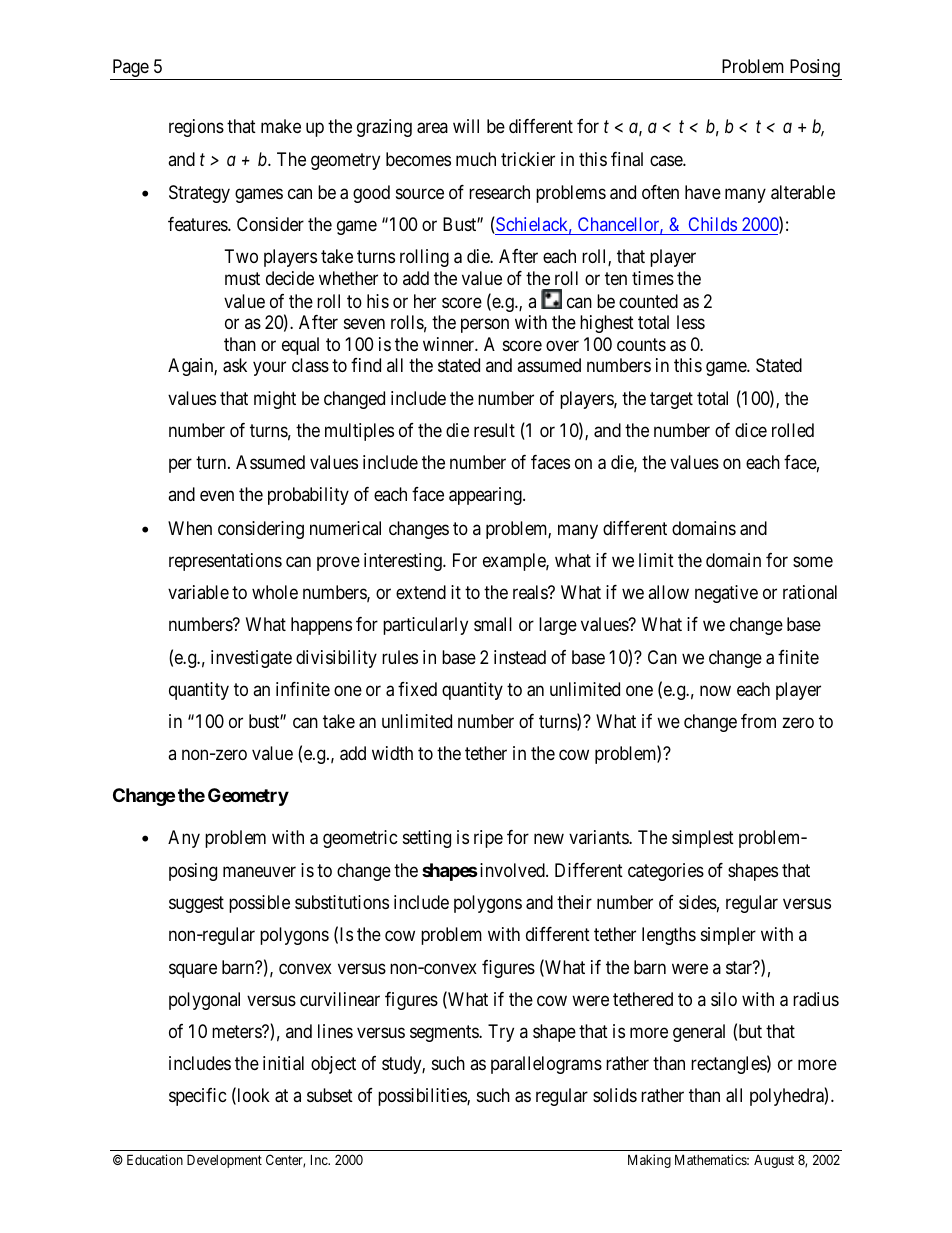  Describe the element at coordinates (703, 839) in the screenshot. I see `simplest` at that location.
